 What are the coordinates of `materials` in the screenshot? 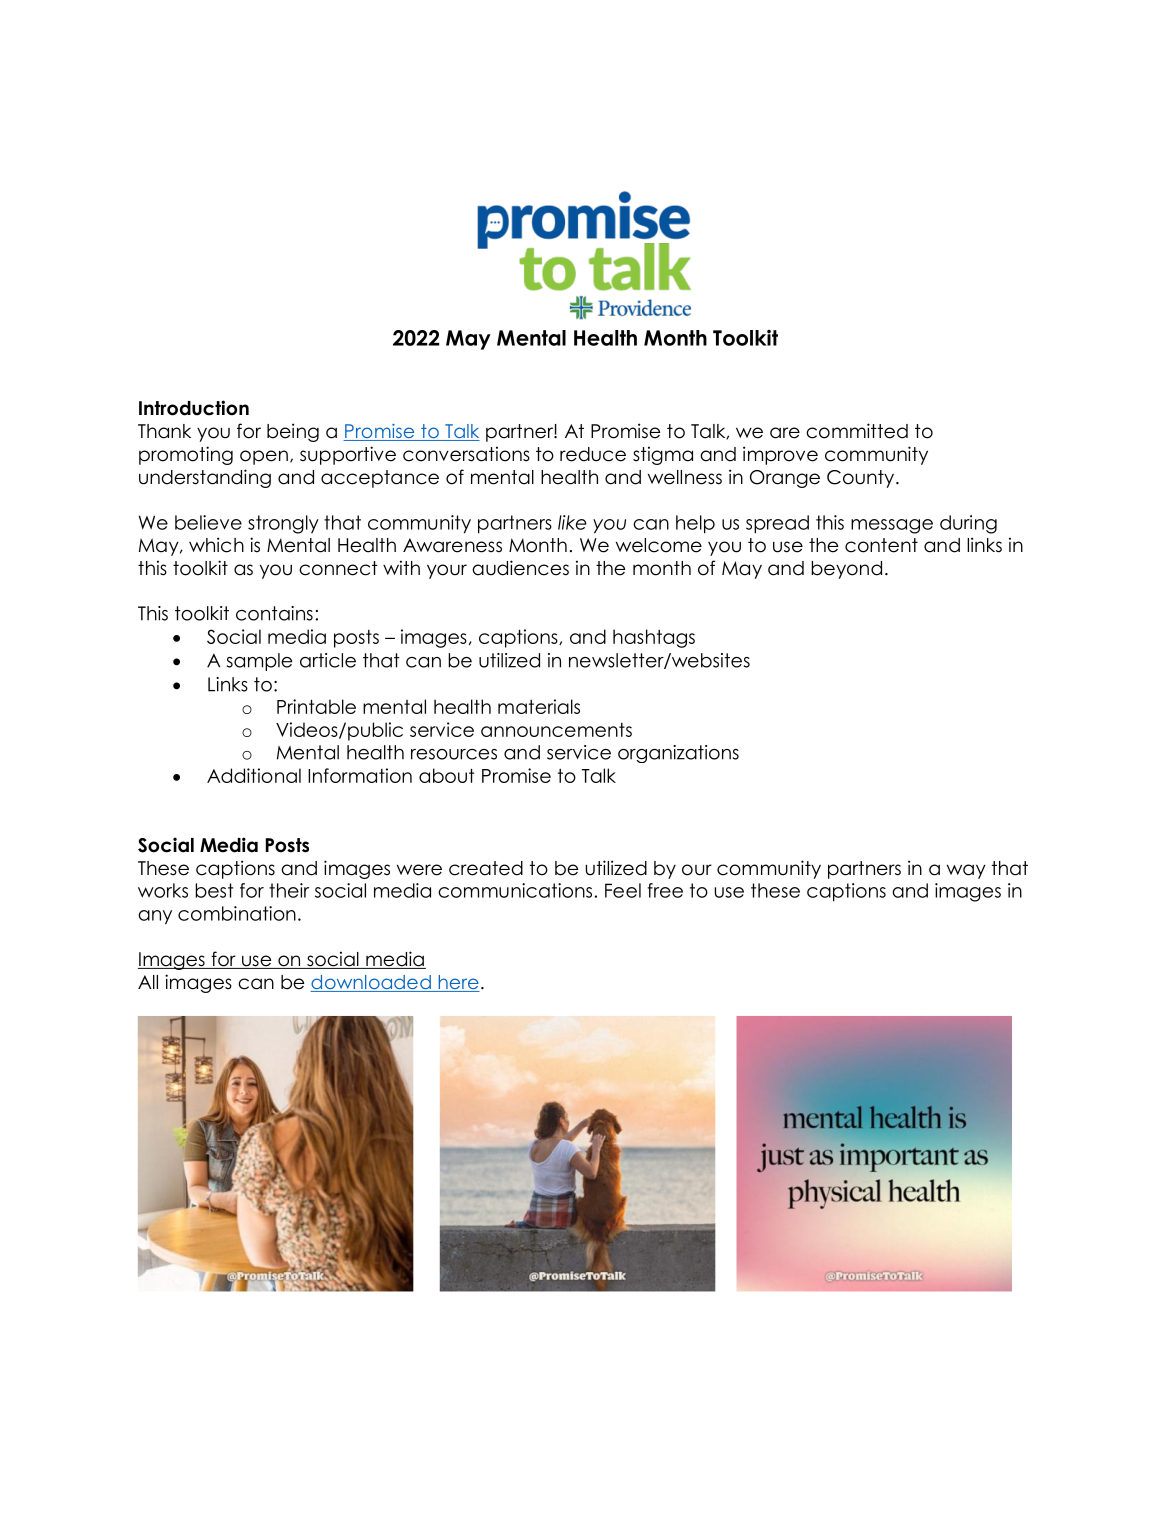 It's located at (539, 706).
